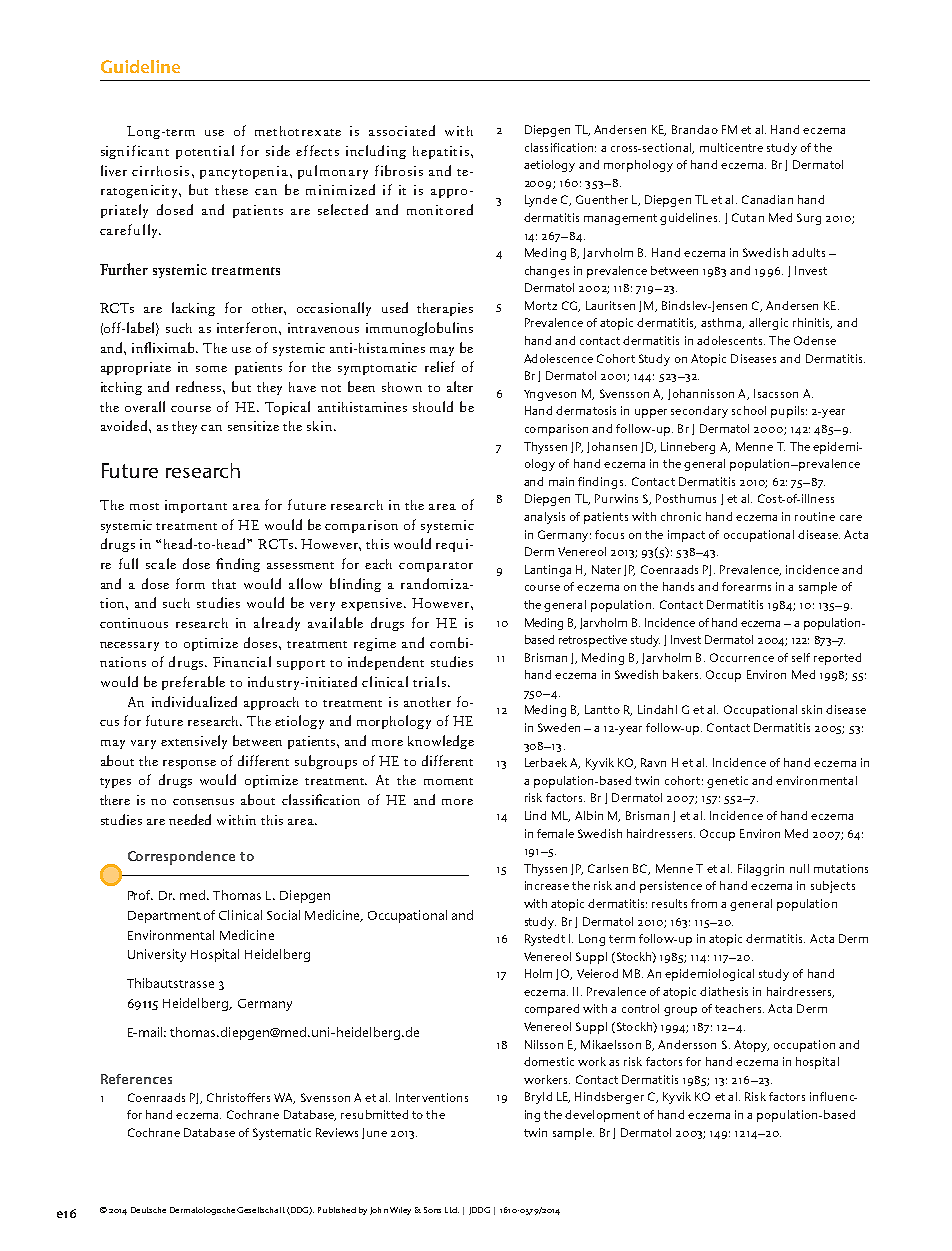 The image size is (952, 1251). Describe the element at coordinates (767, 199) in the document. I see `Canadian` at that location.
